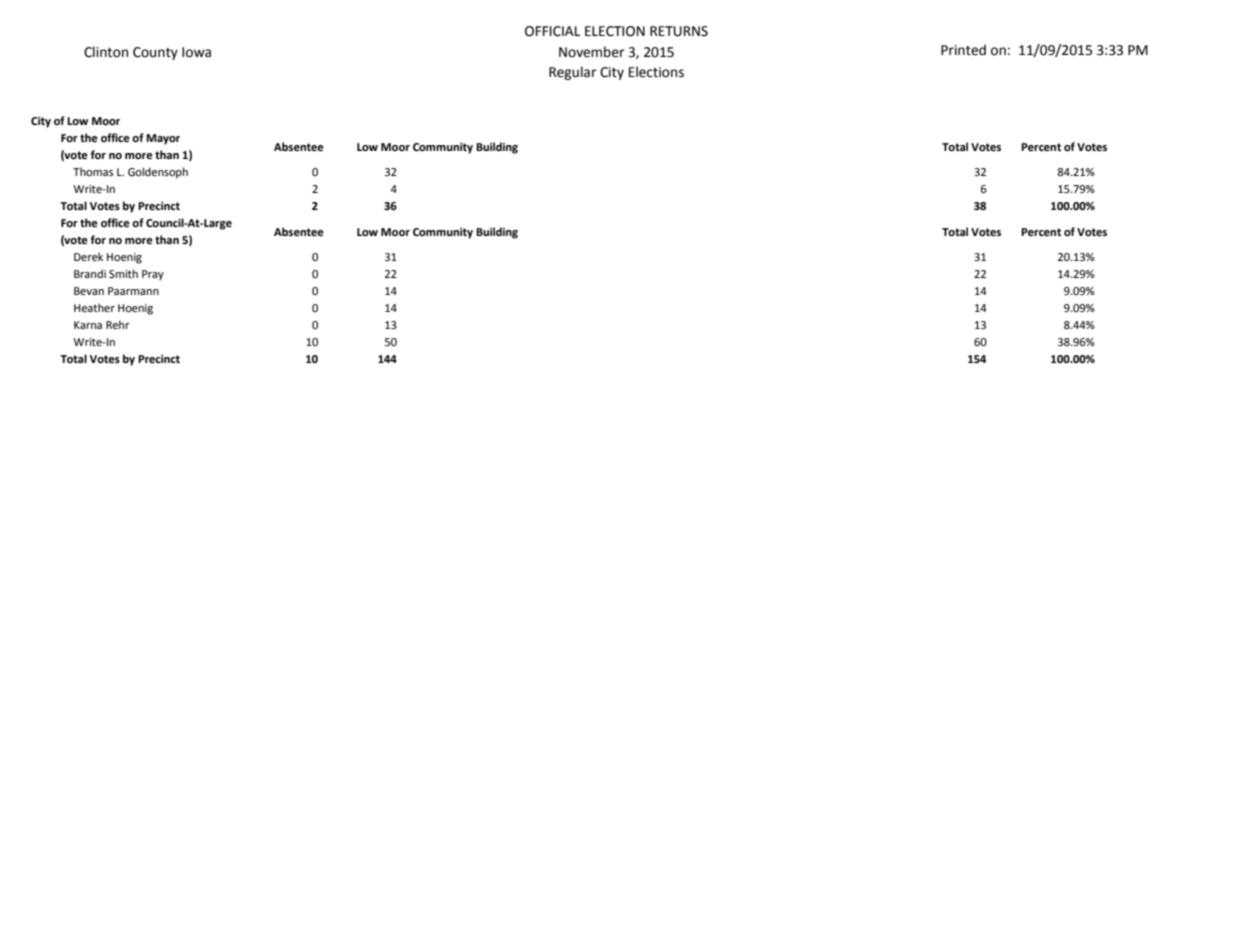 This screenshot has height=952, width=1233. Describe the element at coordinates (963, 50) in the screenshot. I see `Printed` at that location.
